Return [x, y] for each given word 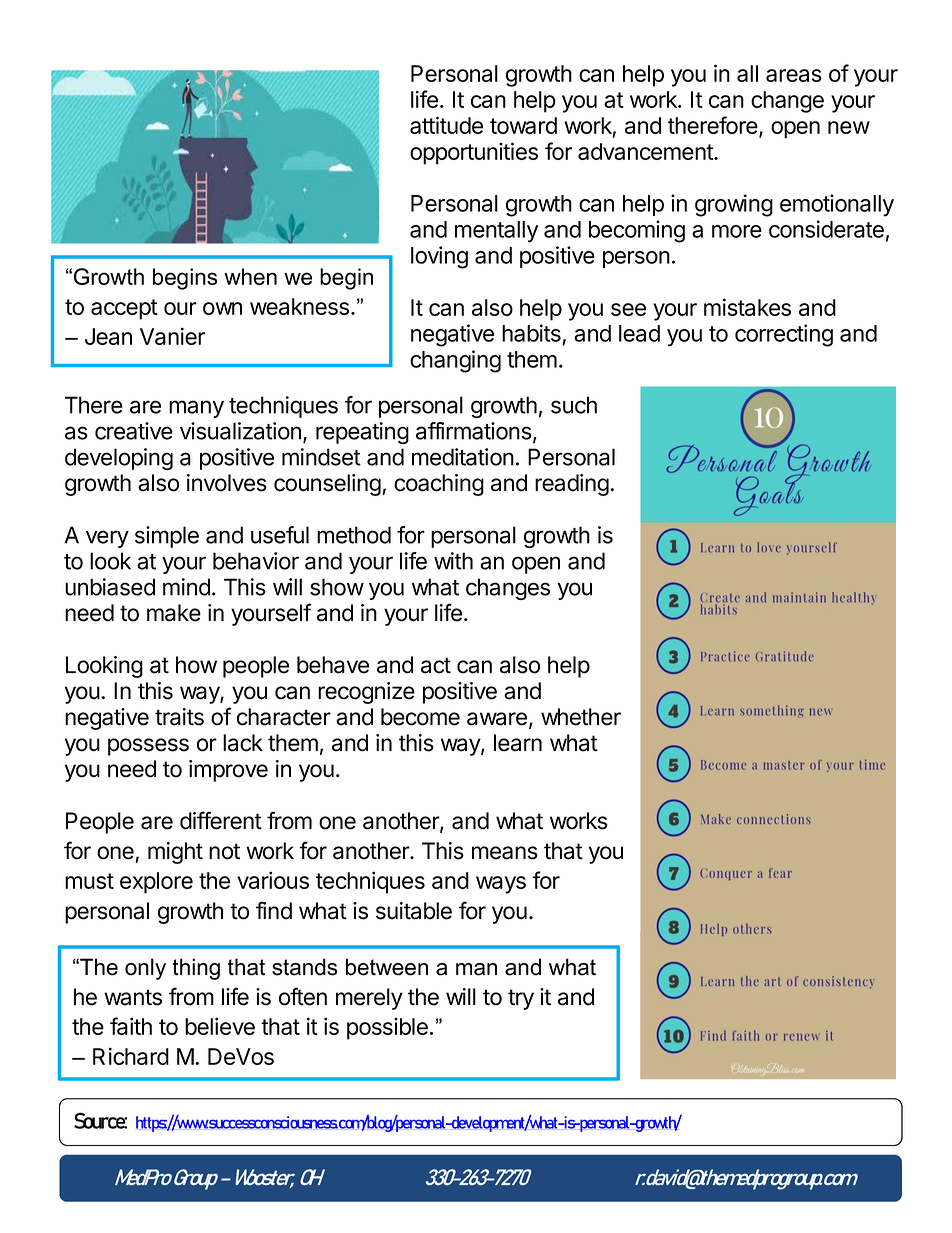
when [250, 276]
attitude [446, 125]
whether [581, 717]
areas [794, 75]
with [453, 561]
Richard [131, 1056]
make [174, 613]
